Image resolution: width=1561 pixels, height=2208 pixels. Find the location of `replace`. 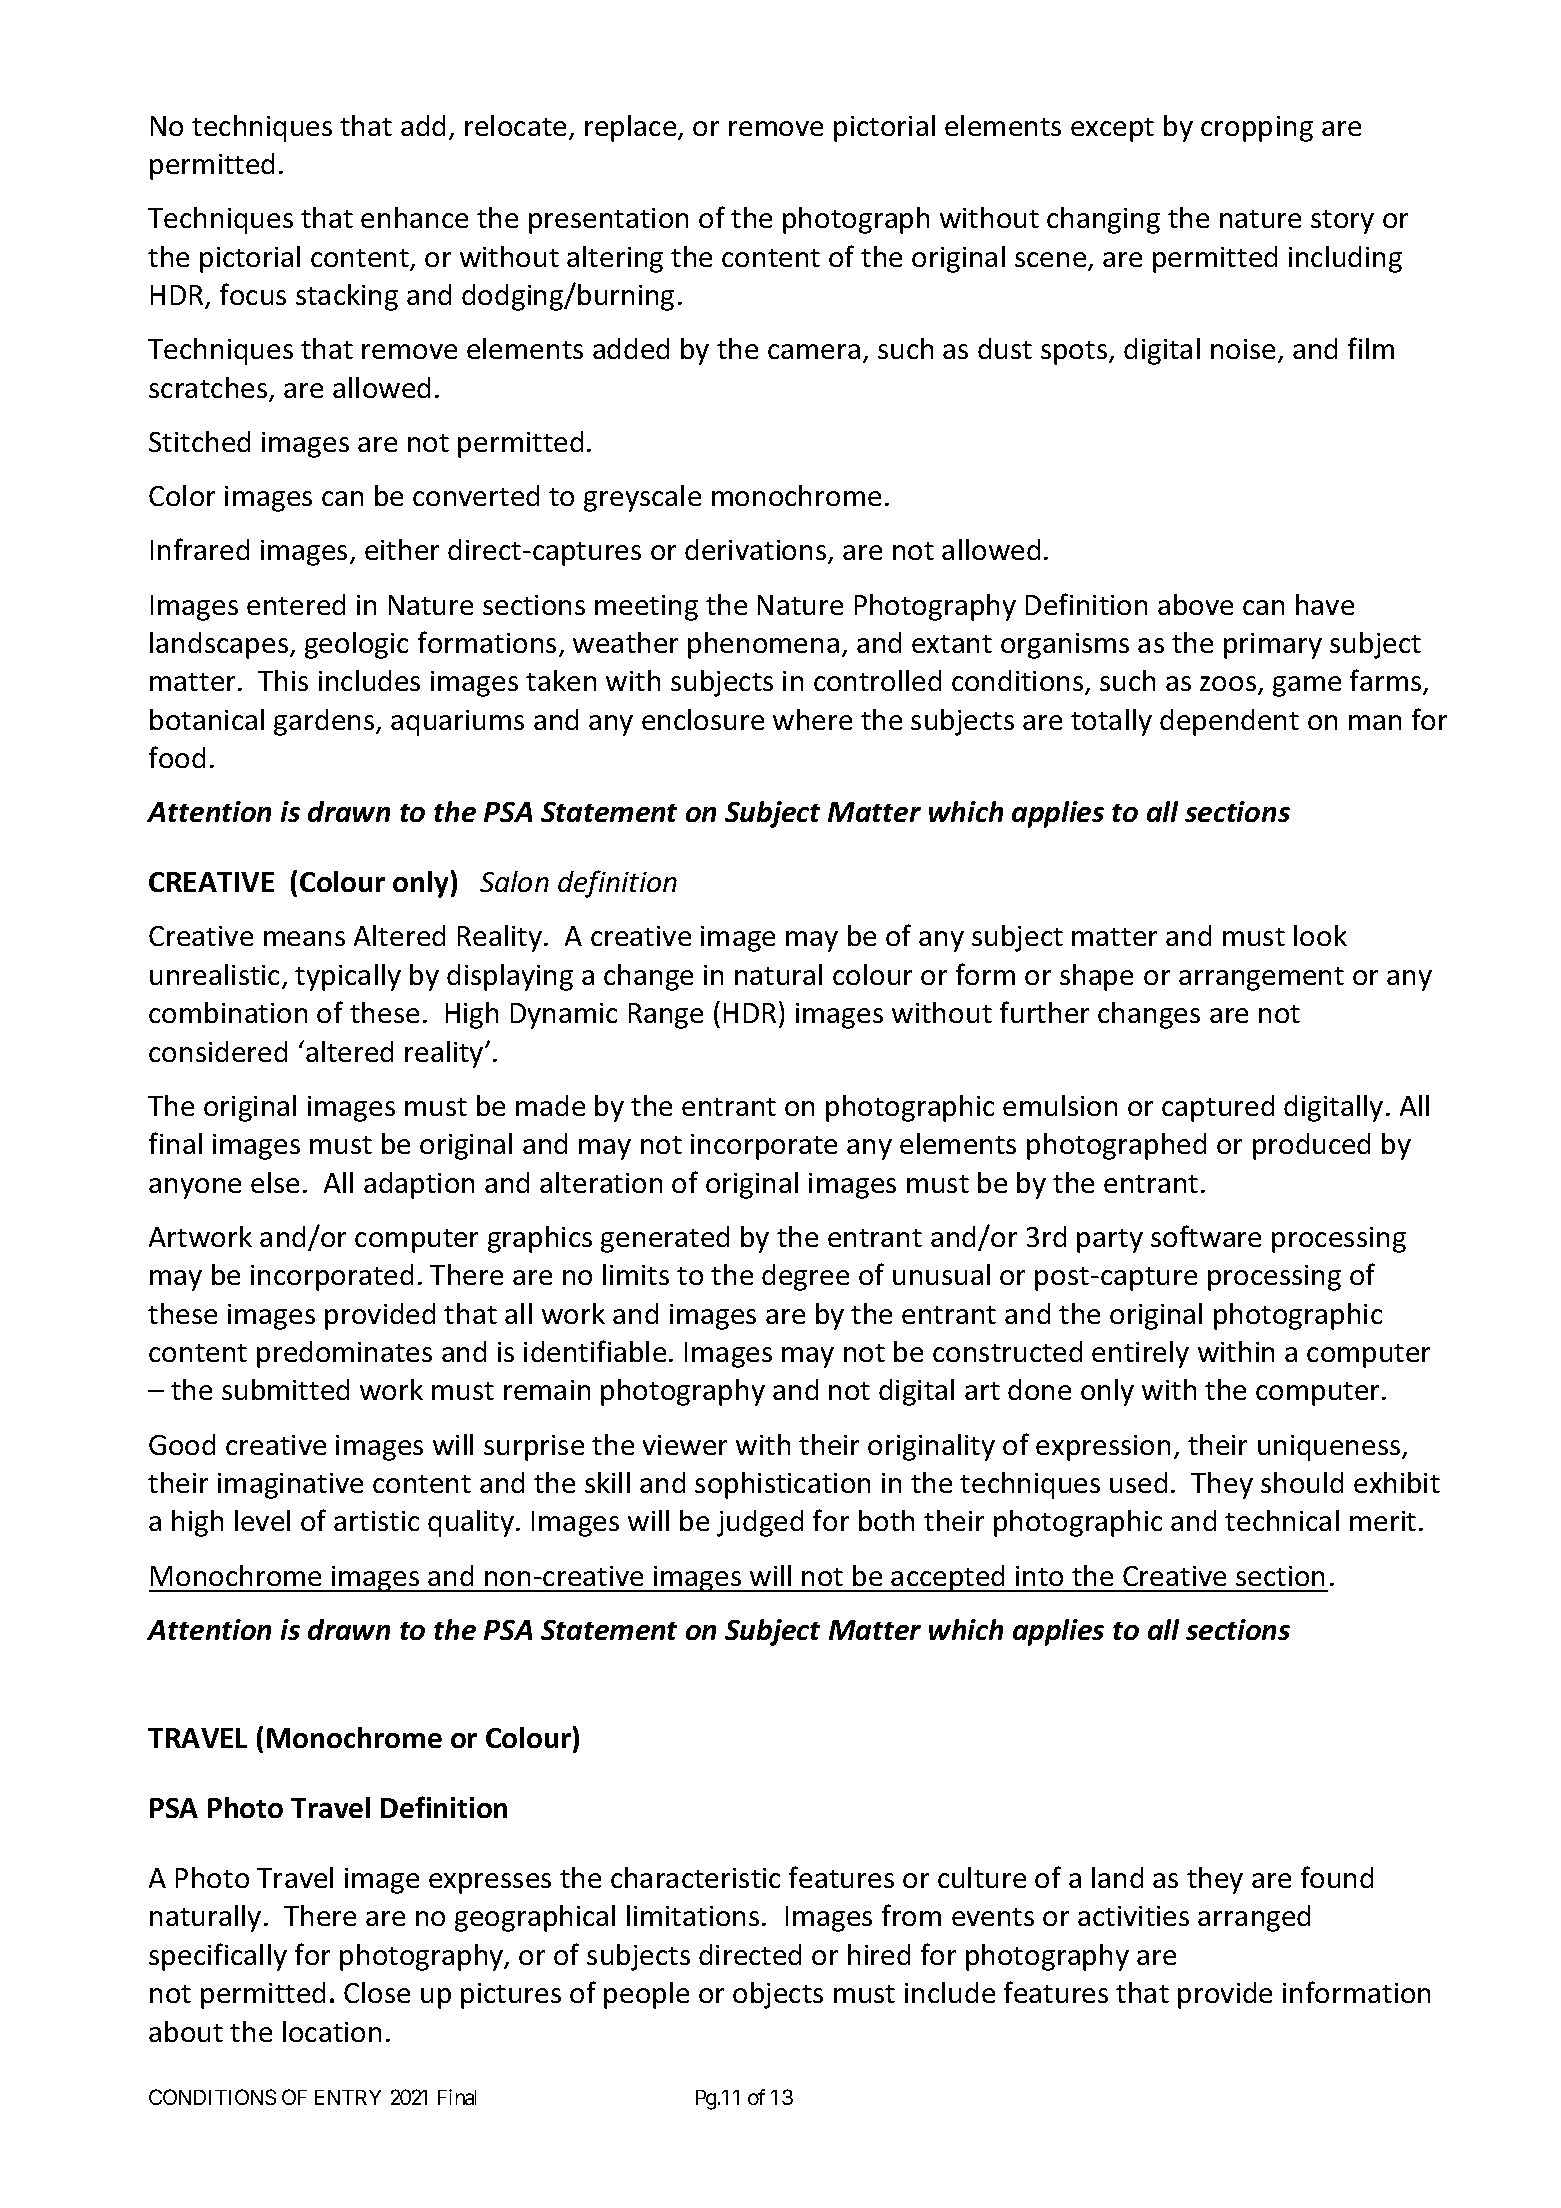

replace is located at coordinates (632, 128).
